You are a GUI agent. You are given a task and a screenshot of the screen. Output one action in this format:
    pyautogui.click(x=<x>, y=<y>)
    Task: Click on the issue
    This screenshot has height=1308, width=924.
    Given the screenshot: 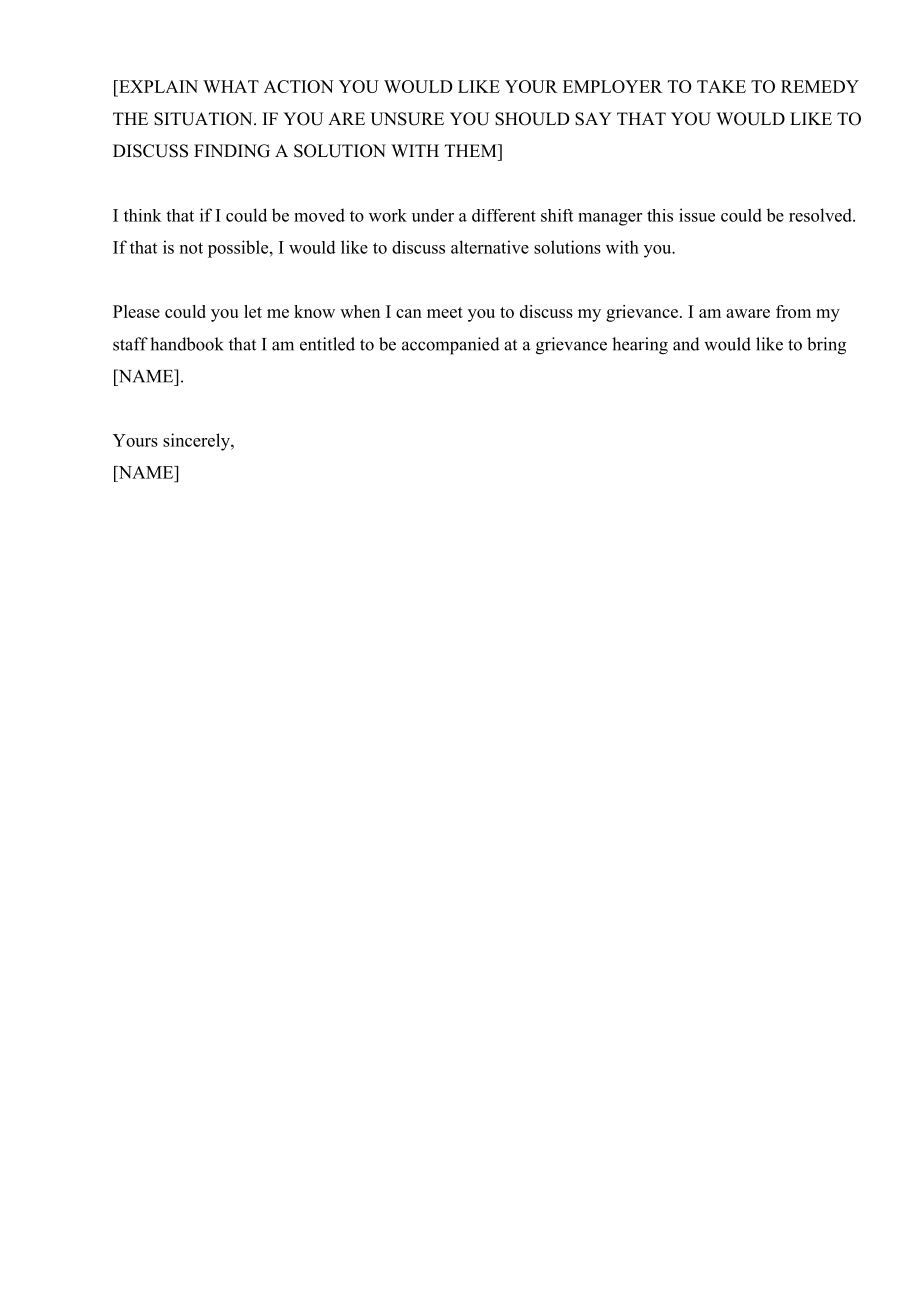 What is the action you would take?
    pyautogui.click(x=697, y=215)
